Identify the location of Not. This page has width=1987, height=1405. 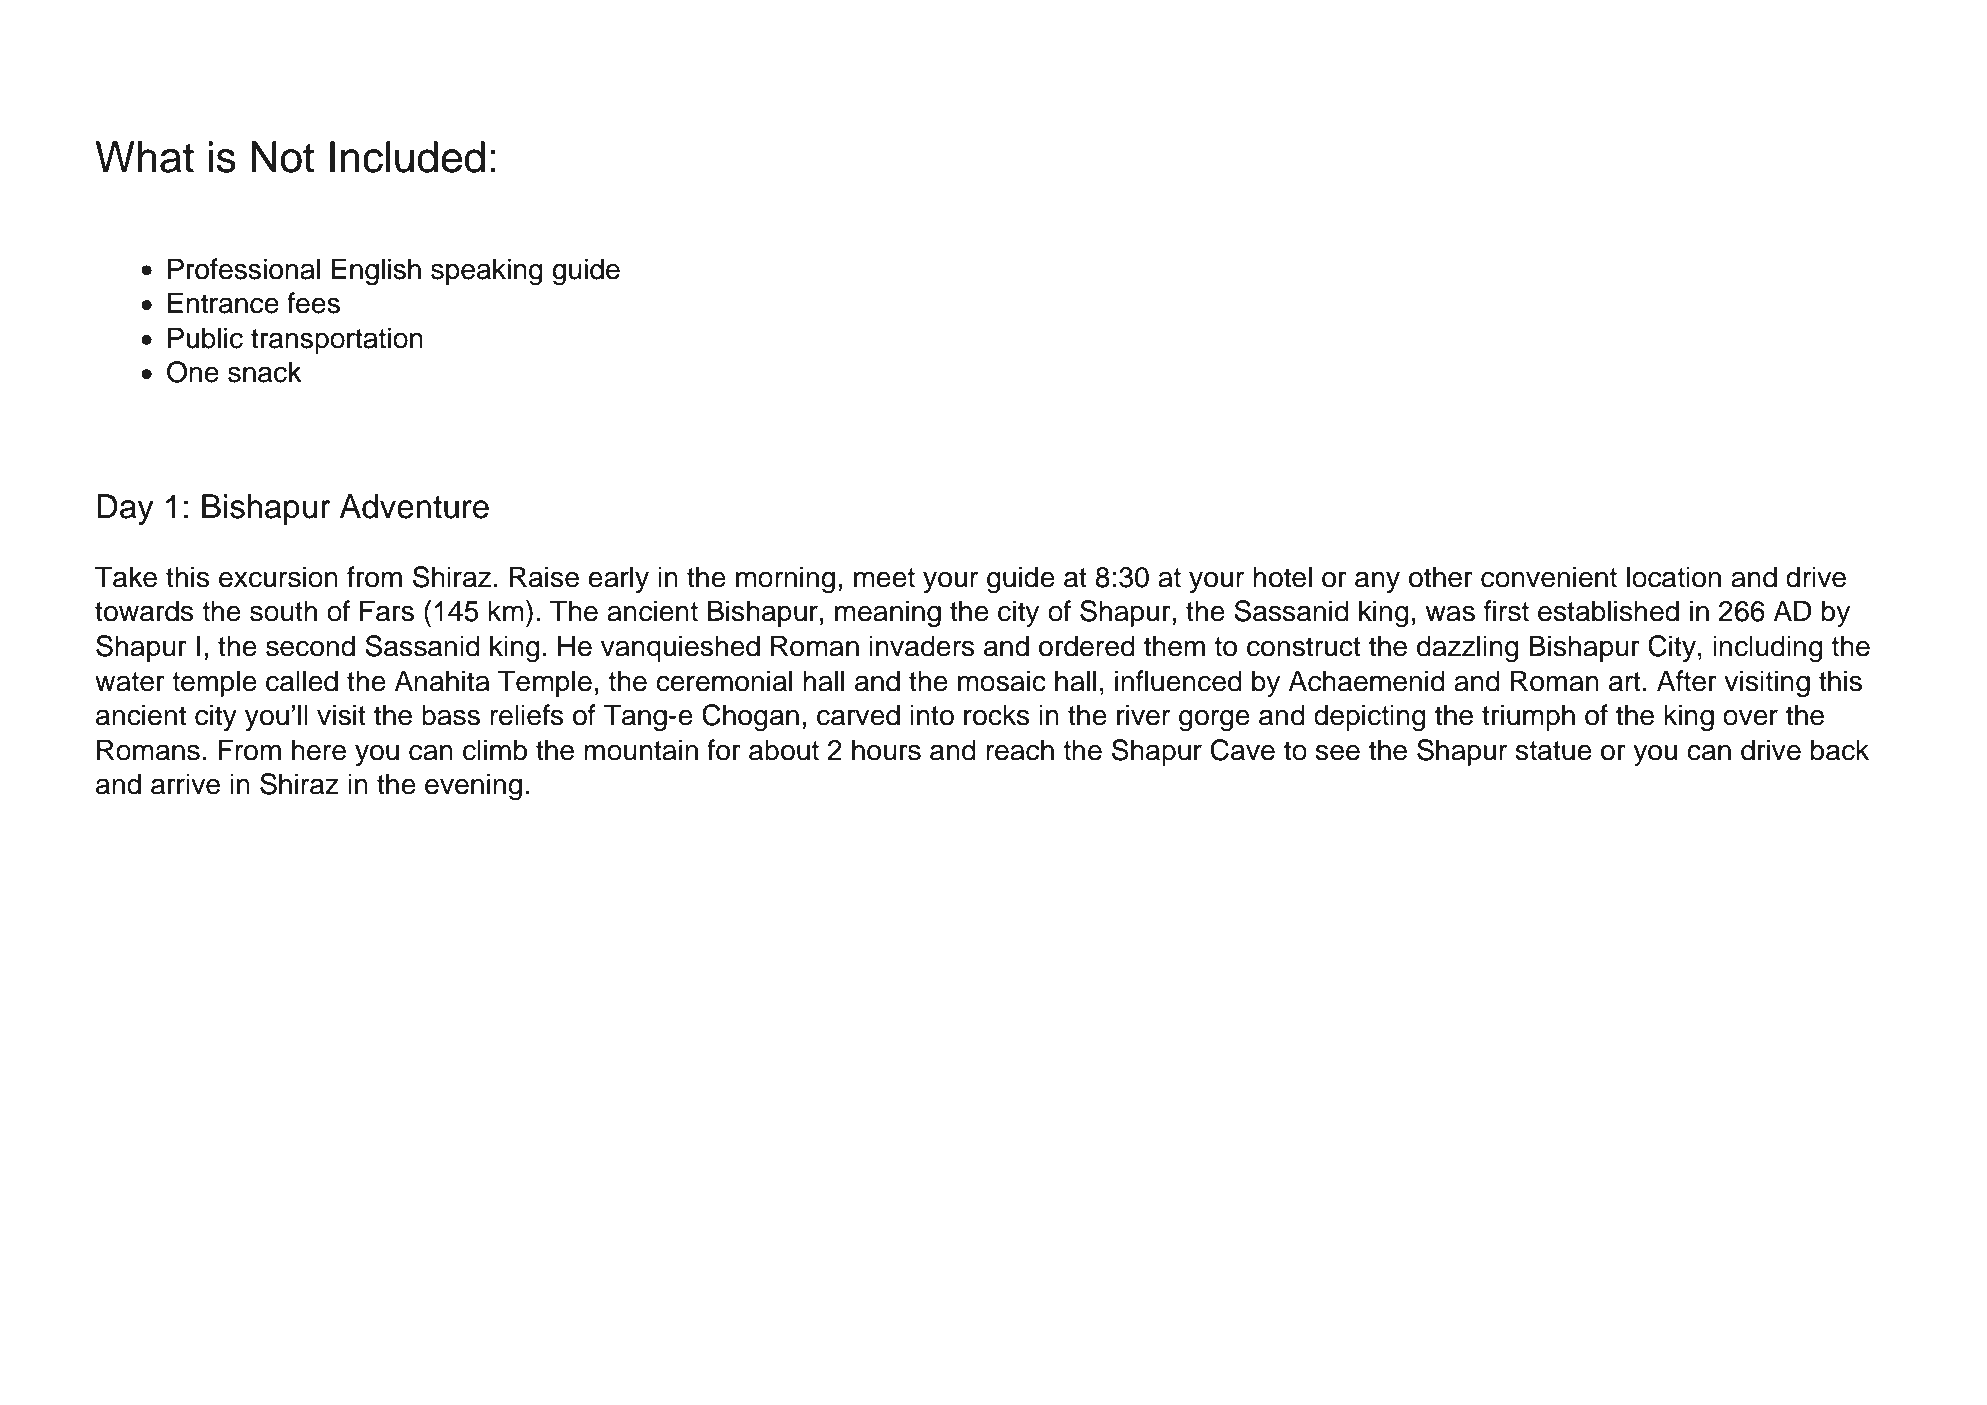
(282, 157).
